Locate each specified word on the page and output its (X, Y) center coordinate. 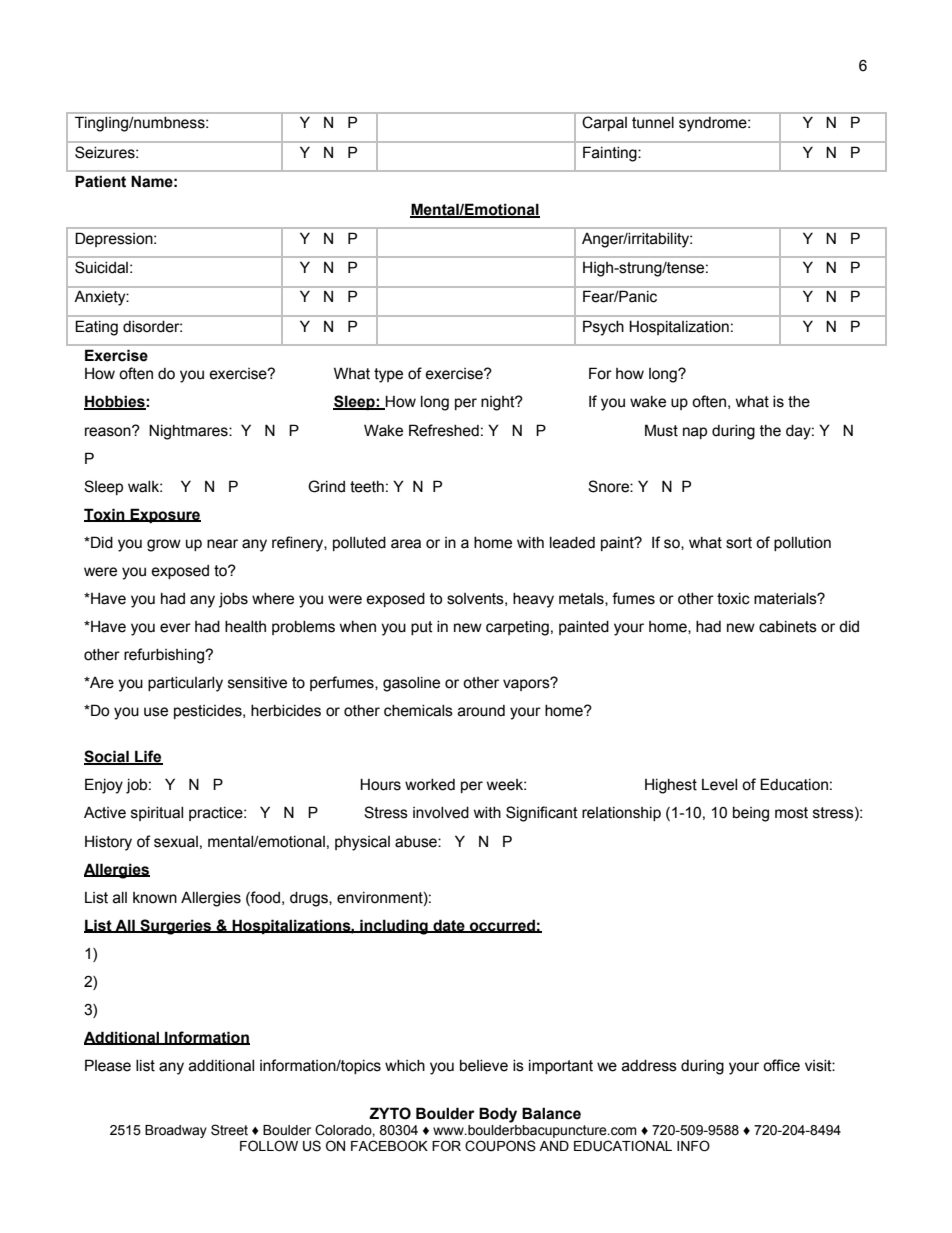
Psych (603, 328)
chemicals (418, 711)
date (449, 926)
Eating (96, 328)
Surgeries (176, 927)
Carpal (605, 123)
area (406, 544)
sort (739, 543)
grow (164, 545)
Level (719, 785)
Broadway (176, 1131)
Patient (100, 181)
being (751, 814)
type (388, 375)
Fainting (611, 154)
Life (148, 757)
